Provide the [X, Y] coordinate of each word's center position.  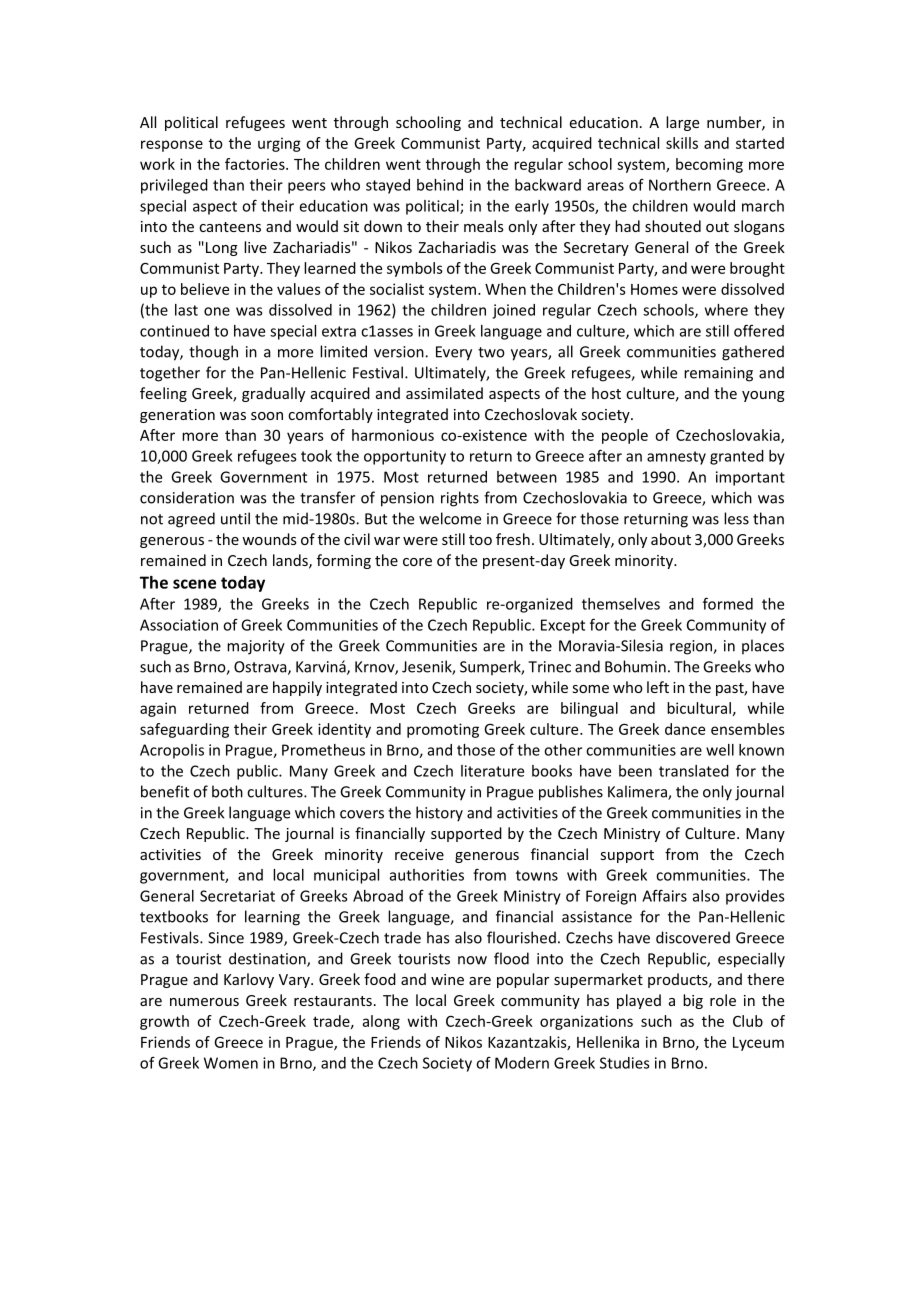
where [726, 310]
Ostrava [261, 668]
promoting [443, 730]
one [217, 311]
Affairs [664, 895]
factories [256, 164]
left [658, 687]
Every [454, 353]
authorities [427, 875]
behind [440, 185]
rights [460, 499]
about [671, 539]
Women [231, 1063]
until [235, 518]
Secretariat [237, 896]
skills [682, 143]
